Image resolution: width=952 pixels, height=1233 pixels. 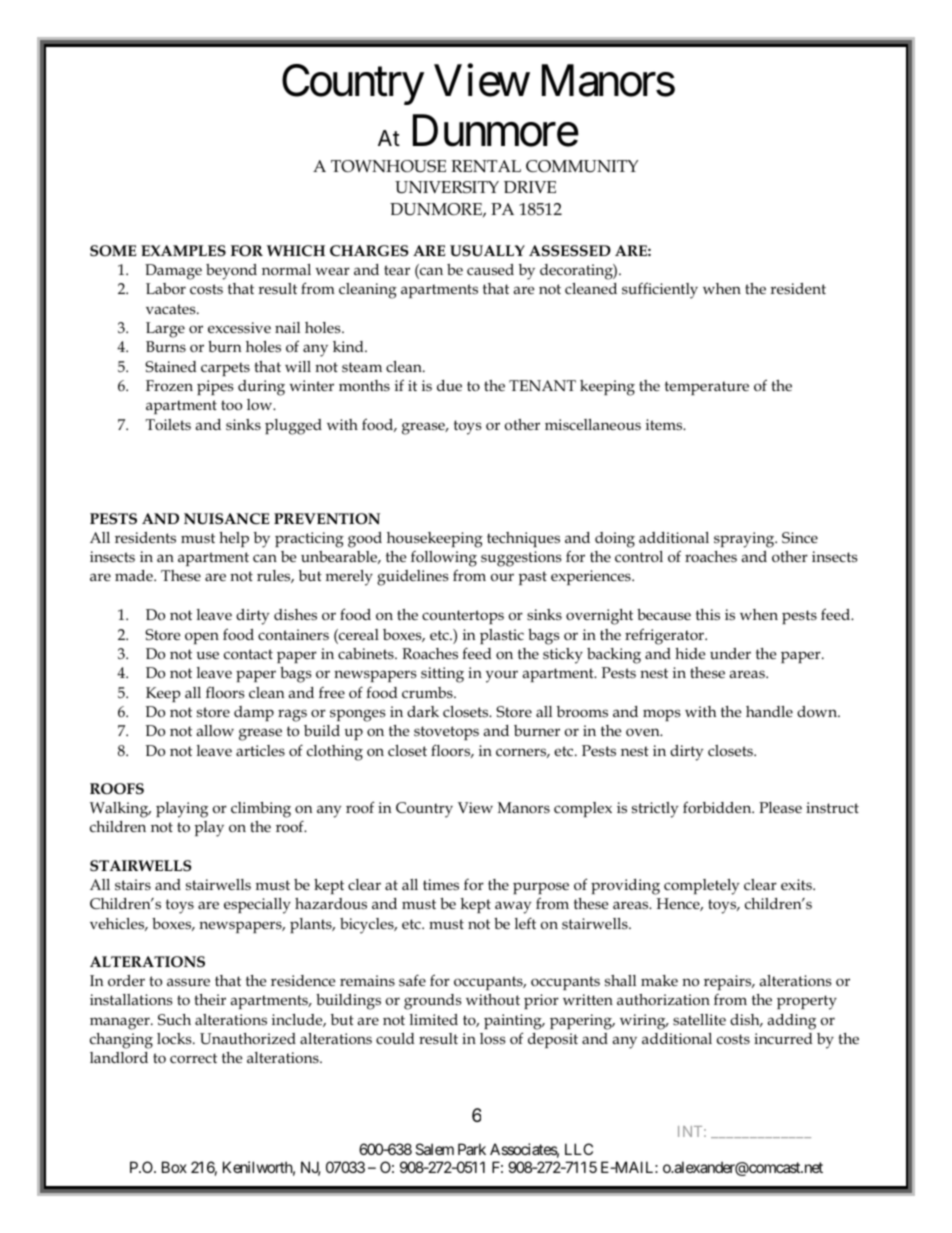 I want to click on assure, so click(x=188, y=982).
